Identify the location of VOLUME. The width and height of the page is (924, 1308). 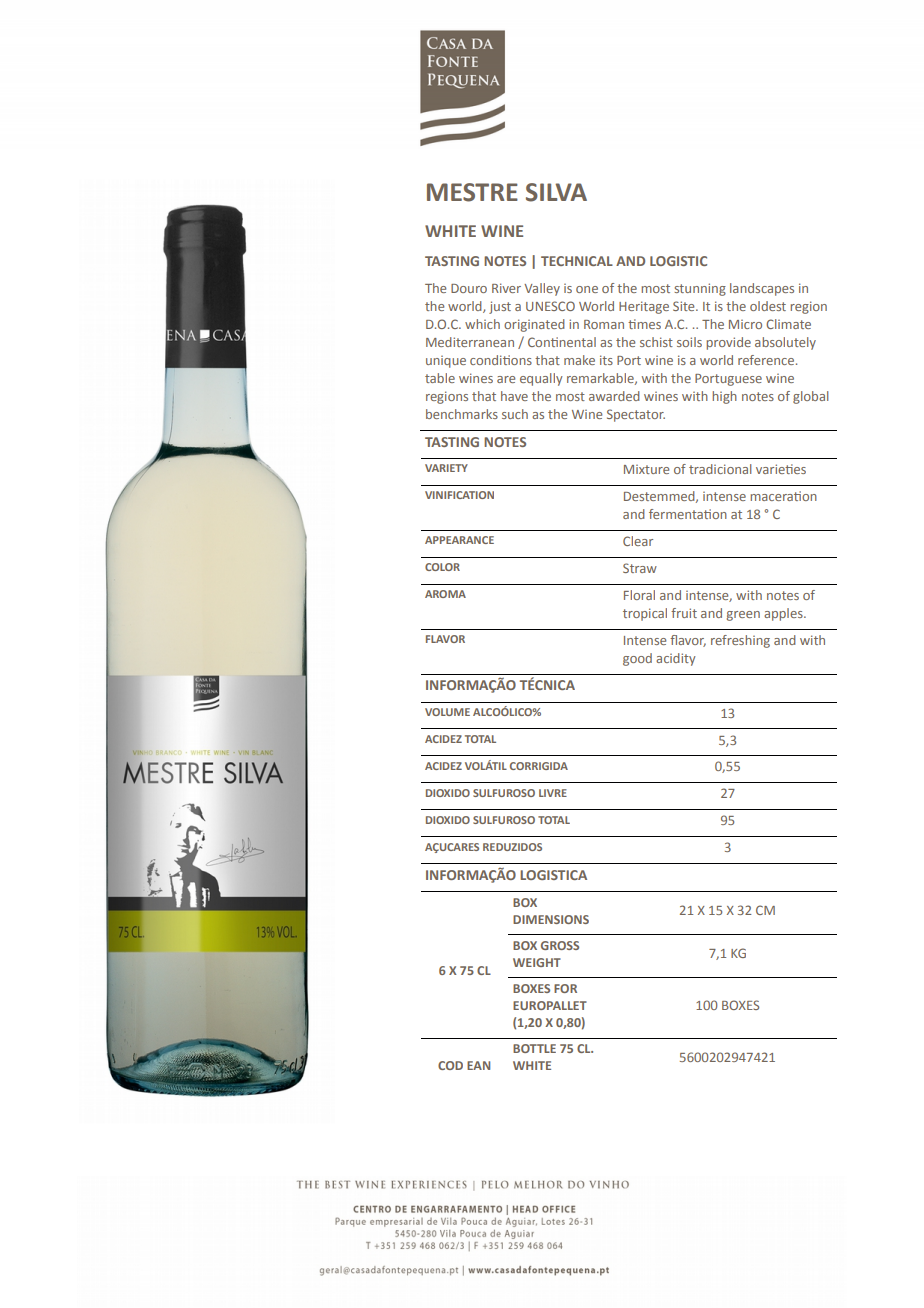
(447, 712).
